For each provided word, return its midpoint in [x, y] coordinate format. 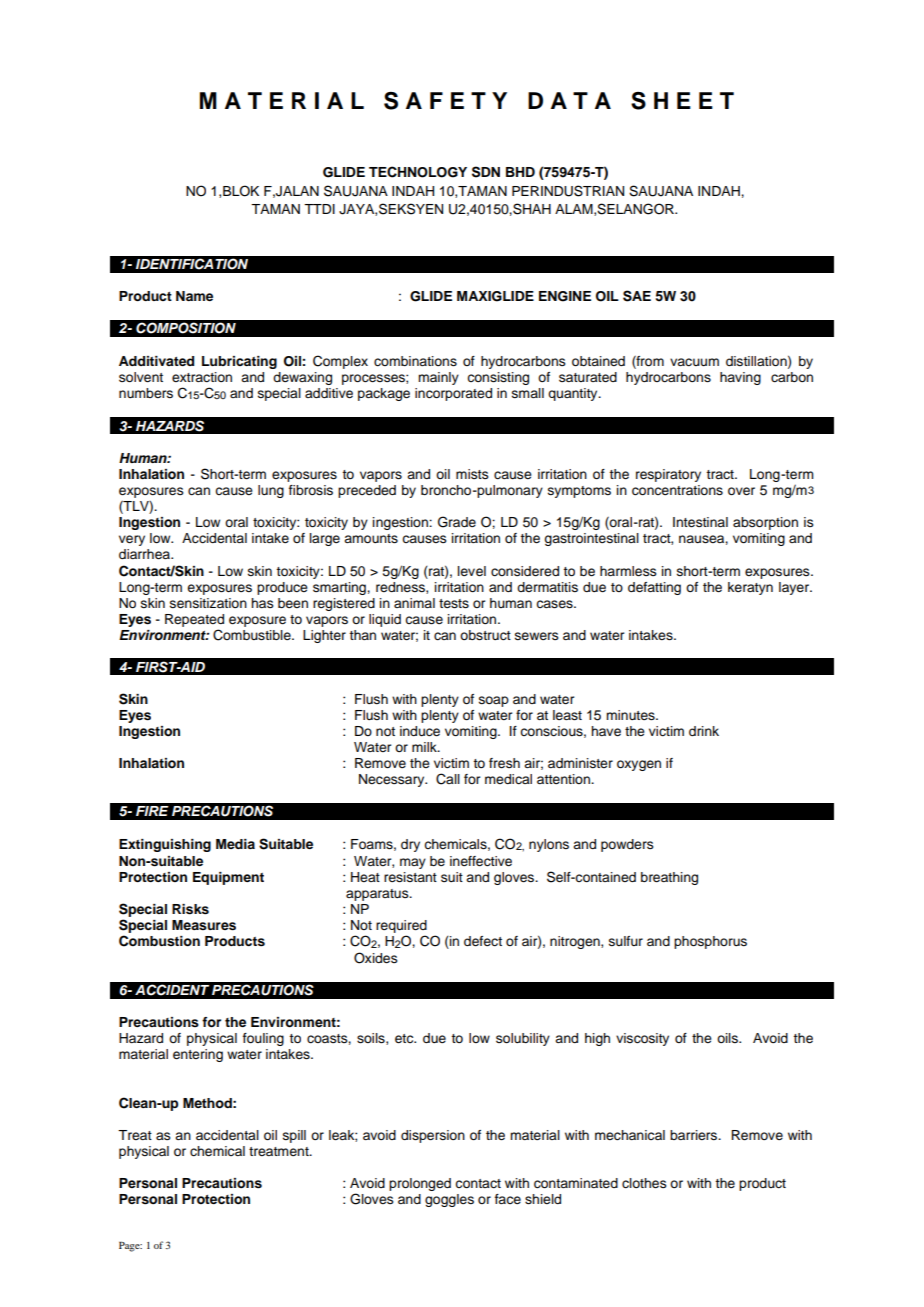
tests [454, 604]
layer [795, 588]
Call [448, 779]
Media [235, 844]
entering [198, 1055]
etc [405, 1039]
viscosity [642, 1039]
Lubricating [239, 362]
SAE [637, 296]
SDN [486, 172]
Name [194, 296]
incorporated [453, 394]
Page [130, 1247]
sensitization [208, 603]
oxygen [639, 765]
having [740, 378]
